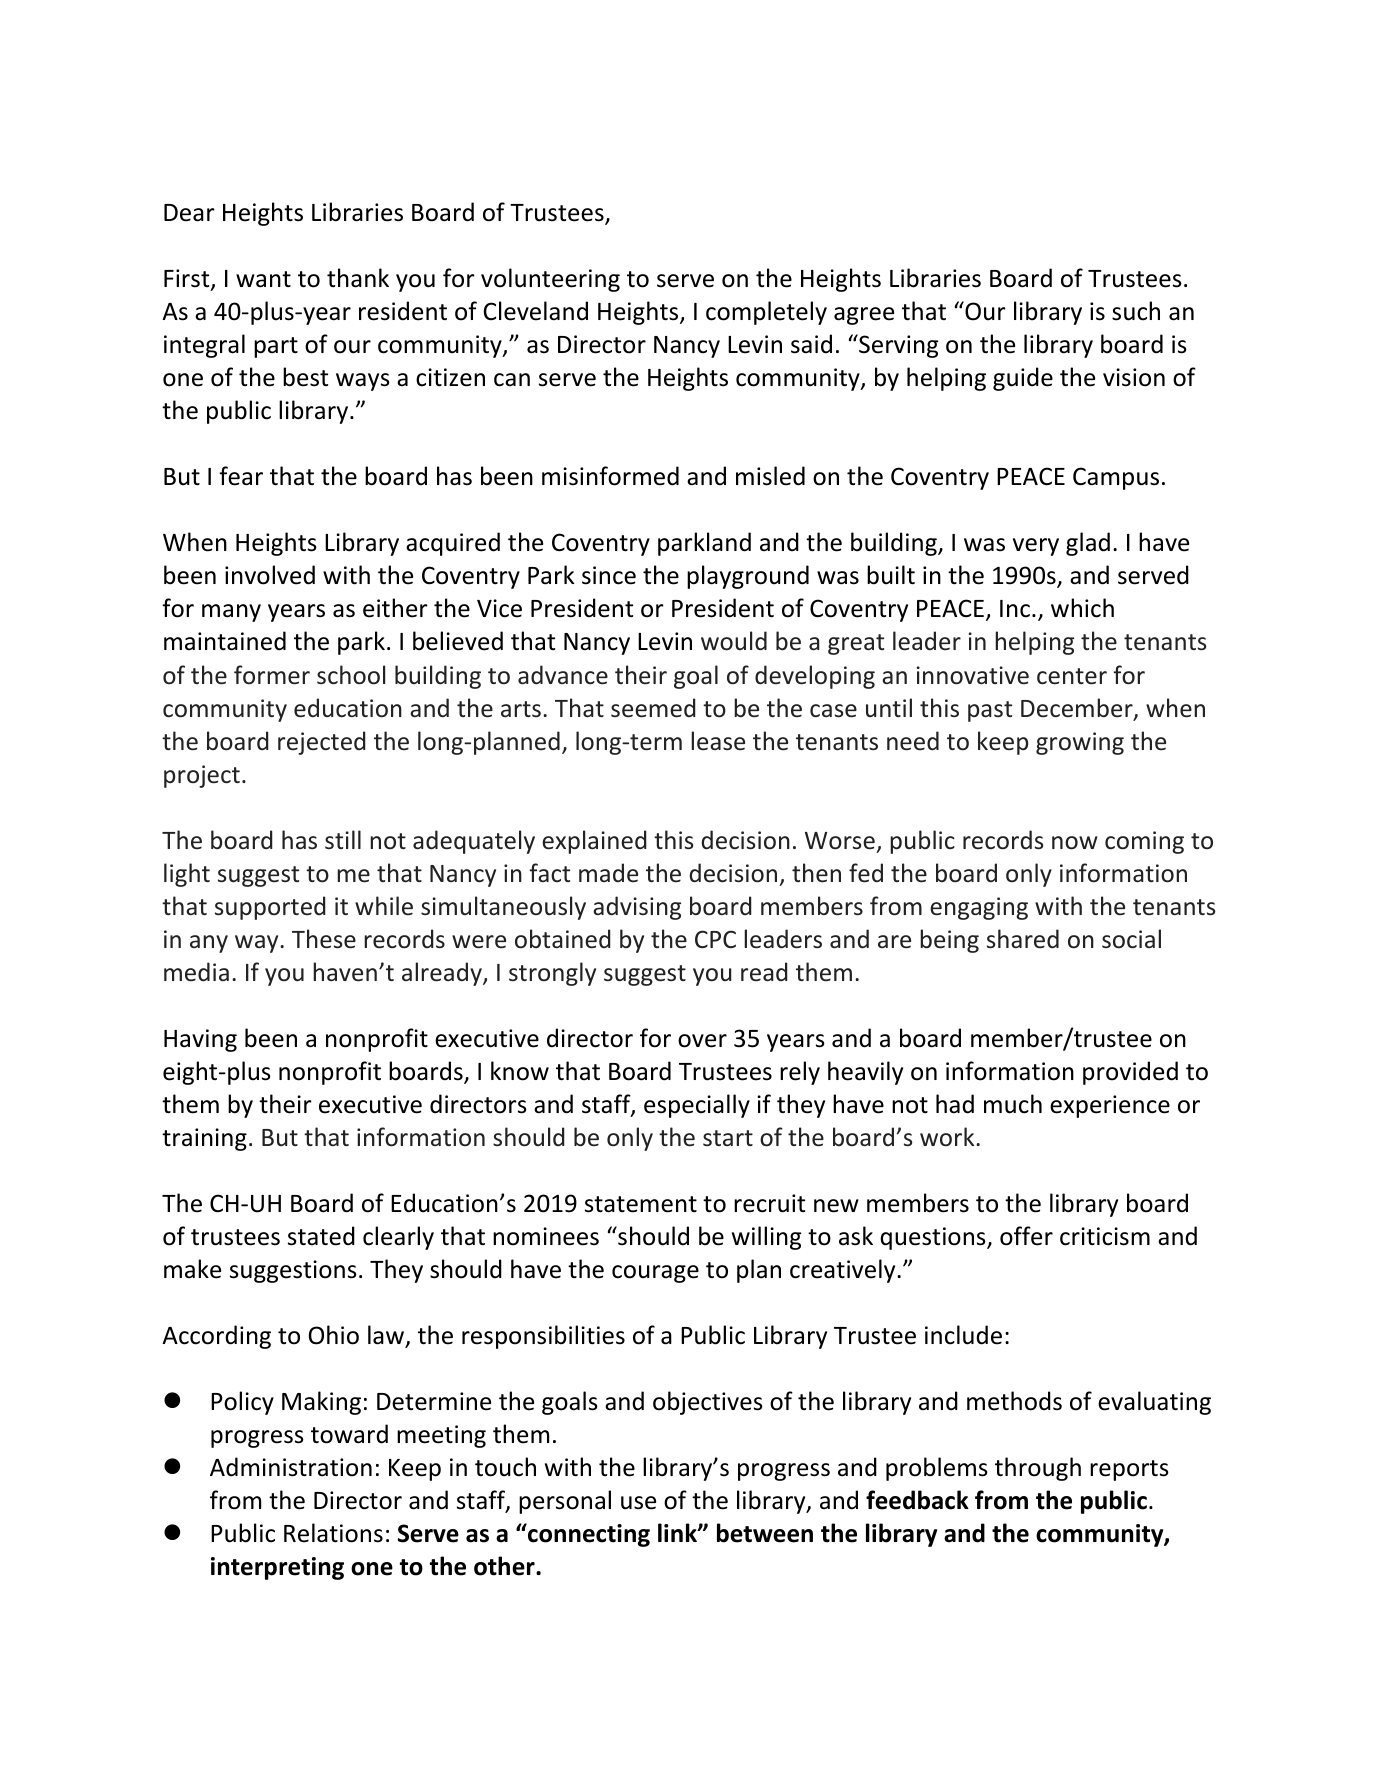 The width and height of the image is (1380, 1786). I want to click on Relations, so click(333, 1533).
